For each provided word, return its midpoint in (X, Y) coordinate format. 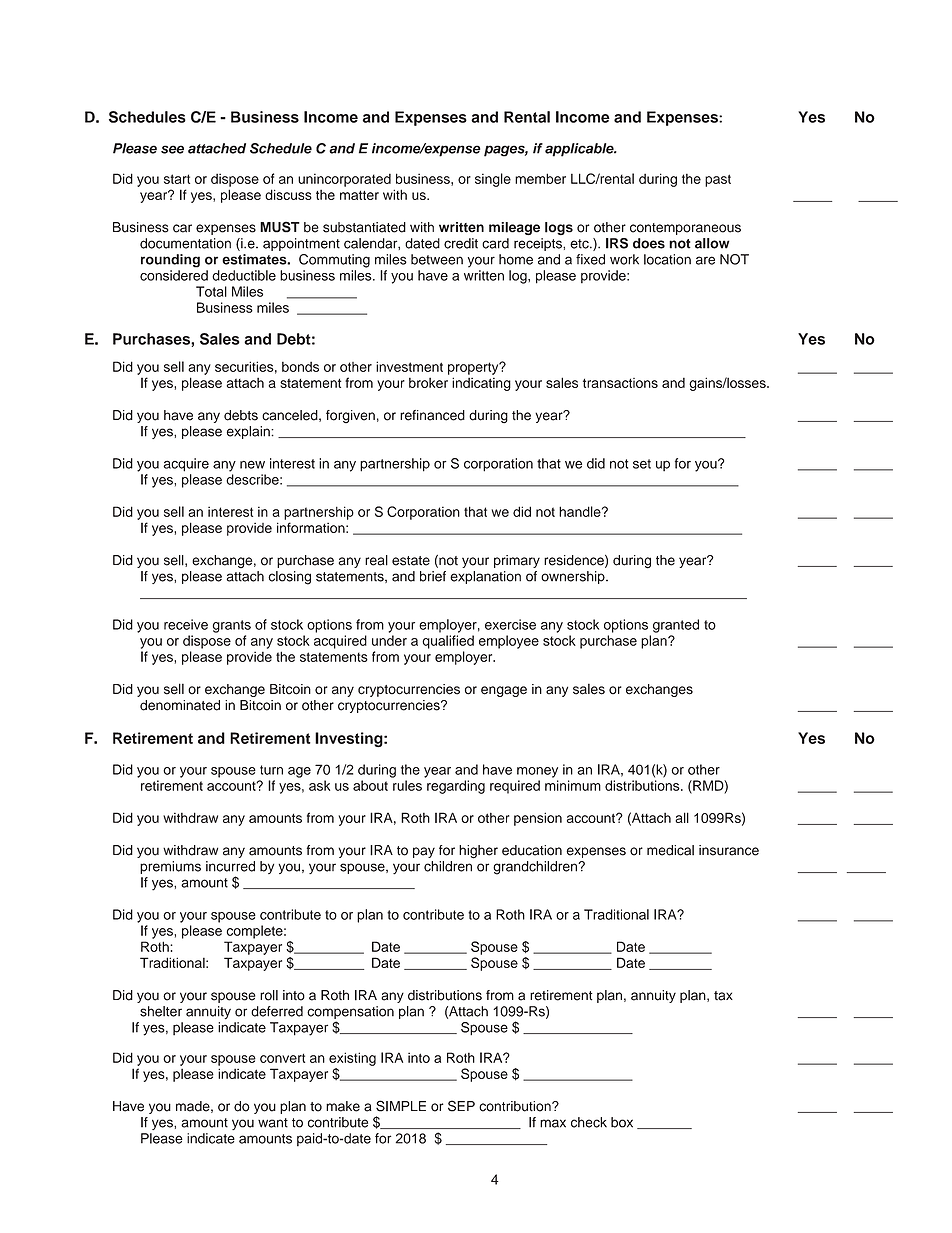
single (493, 180)
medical (670, 850)
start (177, 179)
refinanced (432, 415)
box (622, 1122)
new (252, 464)
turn (271, 770)
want (273, 1123)
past (718, 180)
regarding (456, 787)
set (642, 464)
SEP (461, 1106)
